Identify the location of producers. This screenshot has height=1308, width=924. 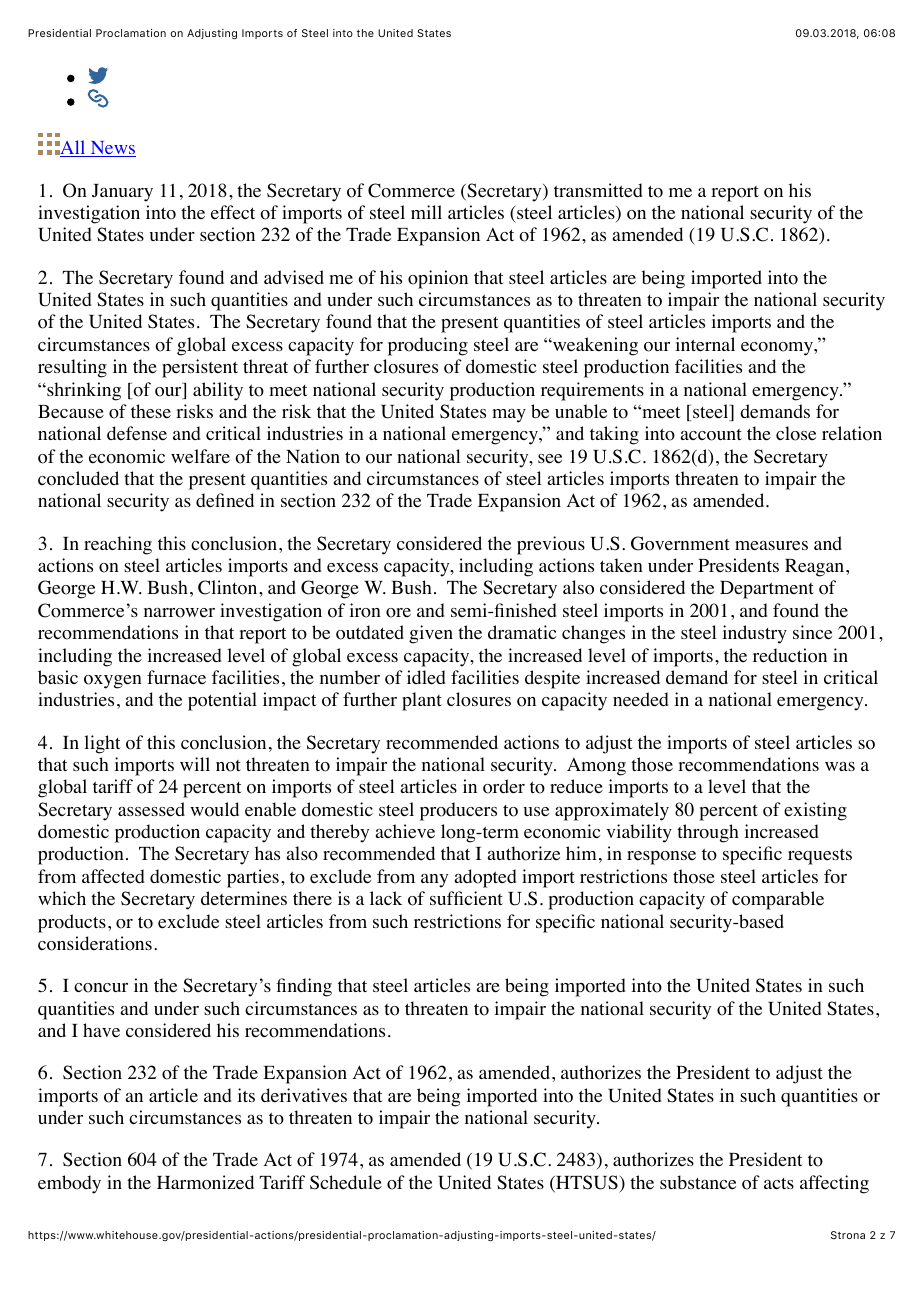
(458, 811).
